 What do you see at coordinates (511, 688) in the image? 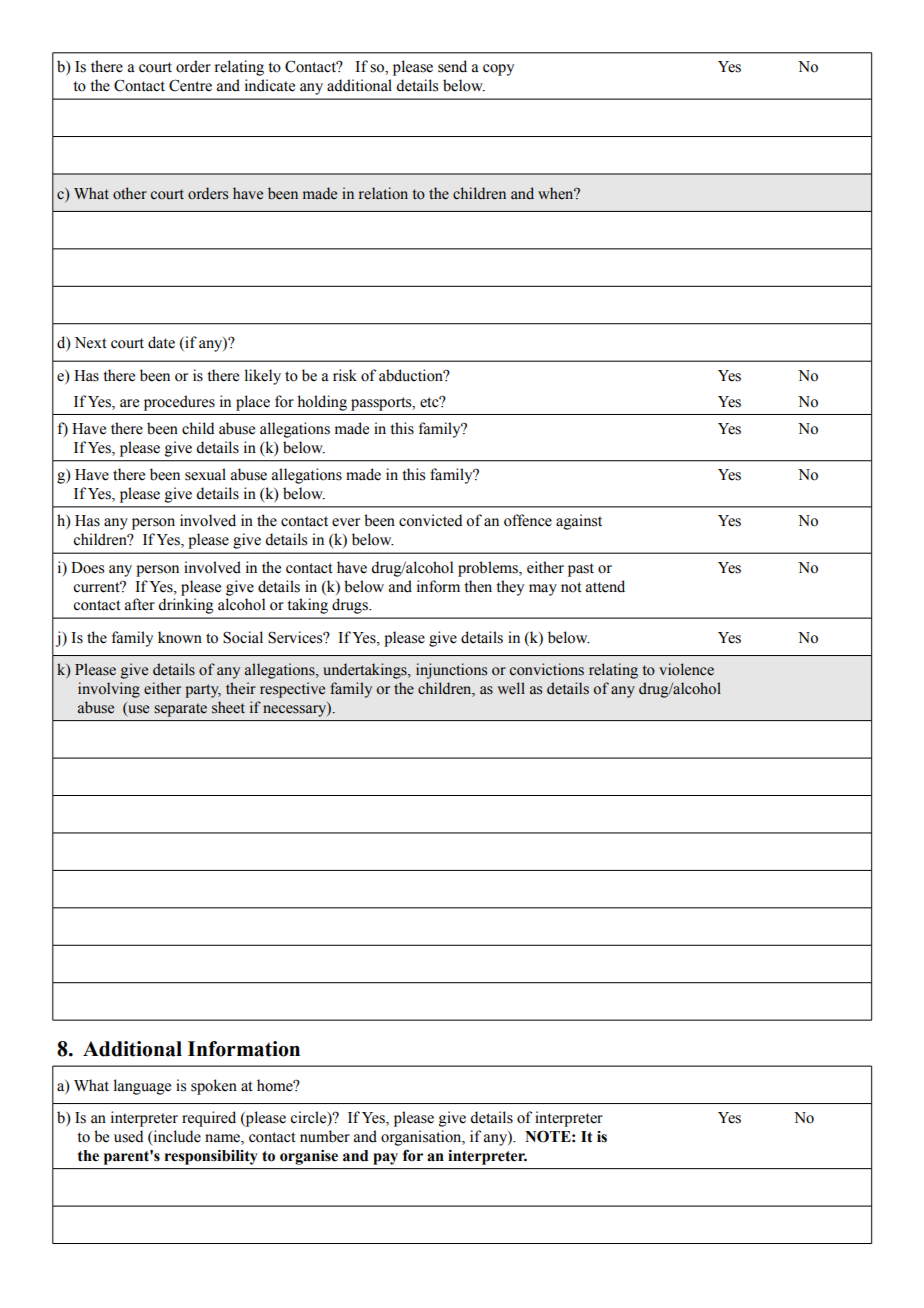
I see `well` at bounding box center [511, 688].
